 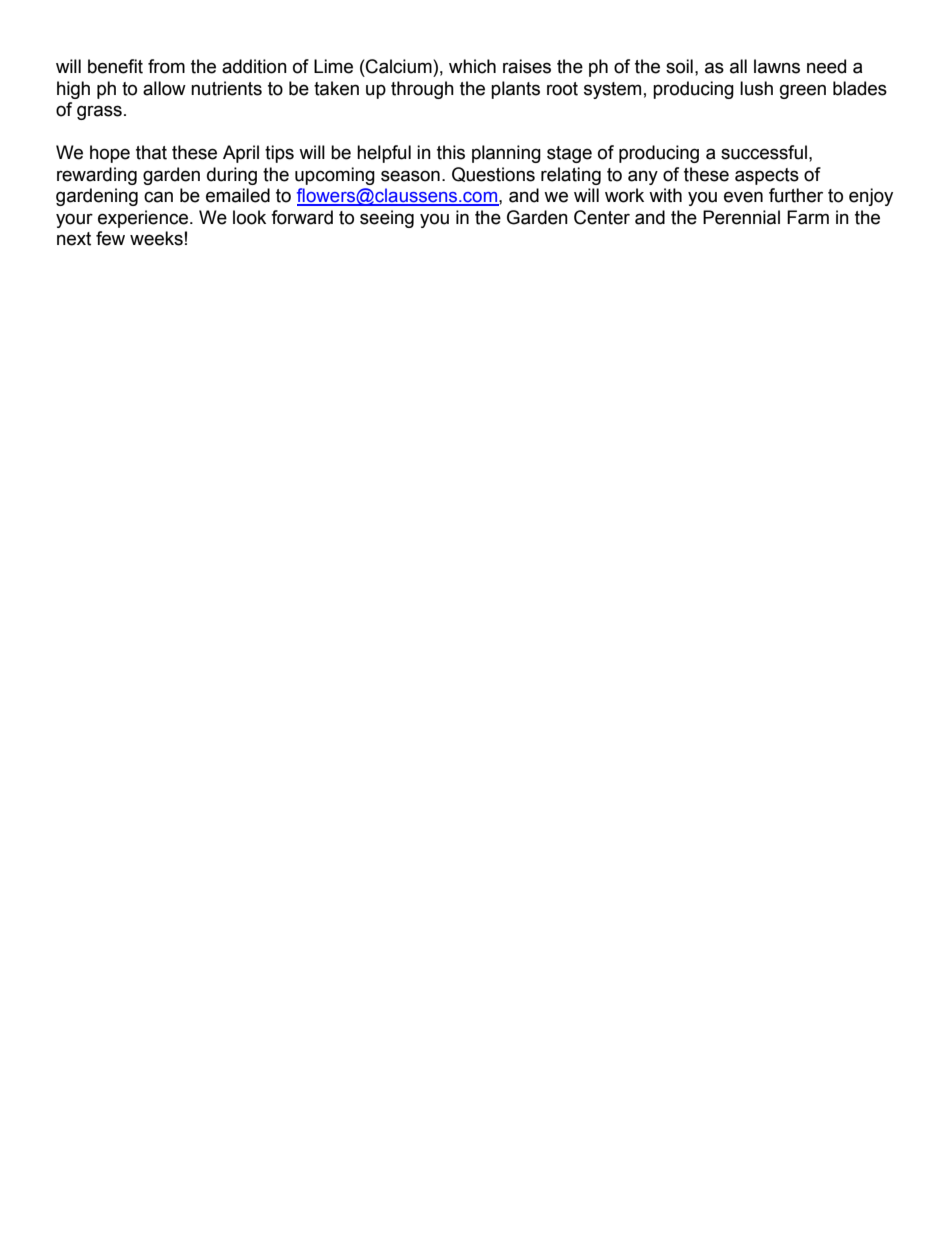 What do you see at coordinates (166, 66) in the page?
I see `from` at bounding box center [166, 66].
